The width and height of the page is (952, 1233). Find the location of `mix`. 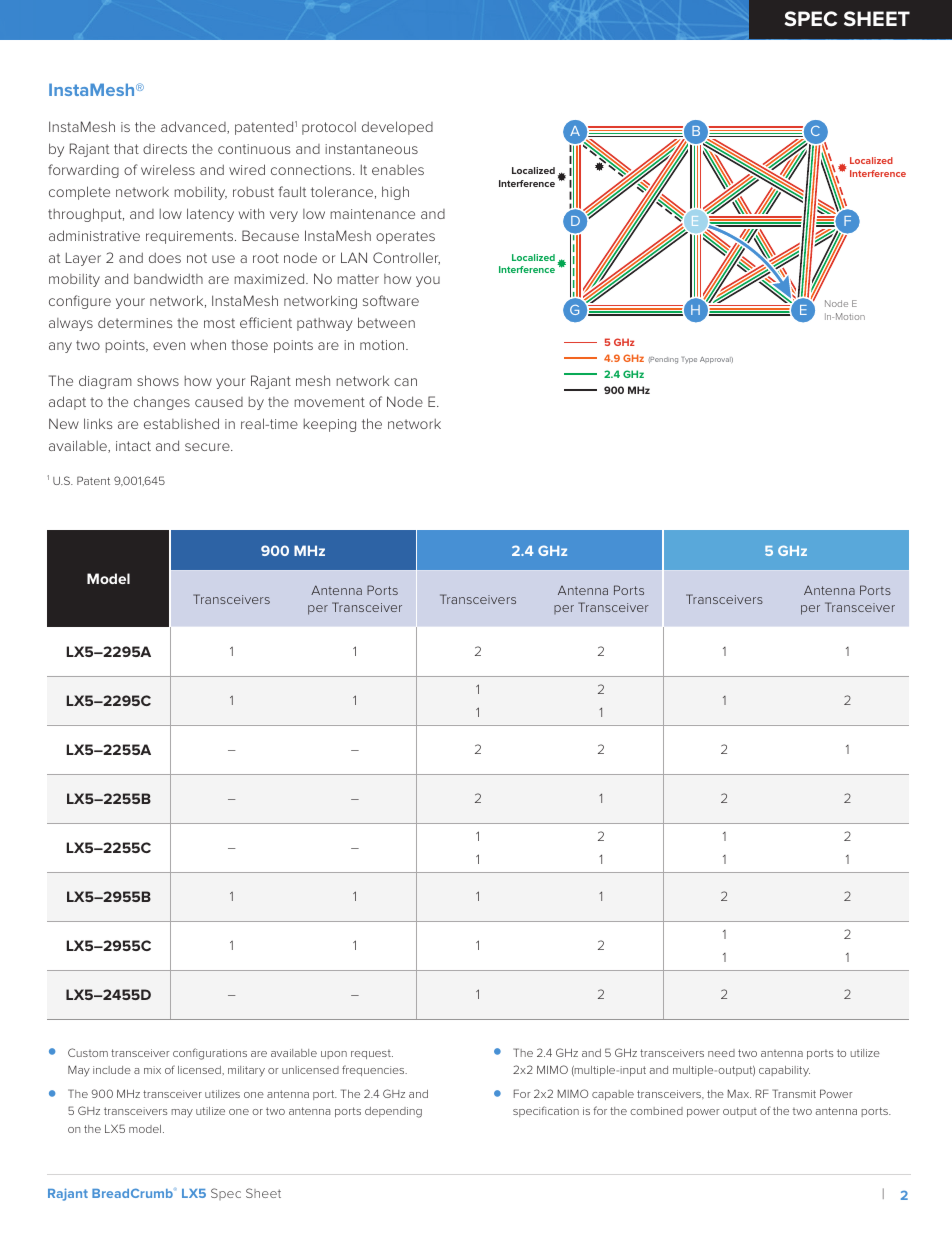

mix is located at coordinates (152, 1070).
